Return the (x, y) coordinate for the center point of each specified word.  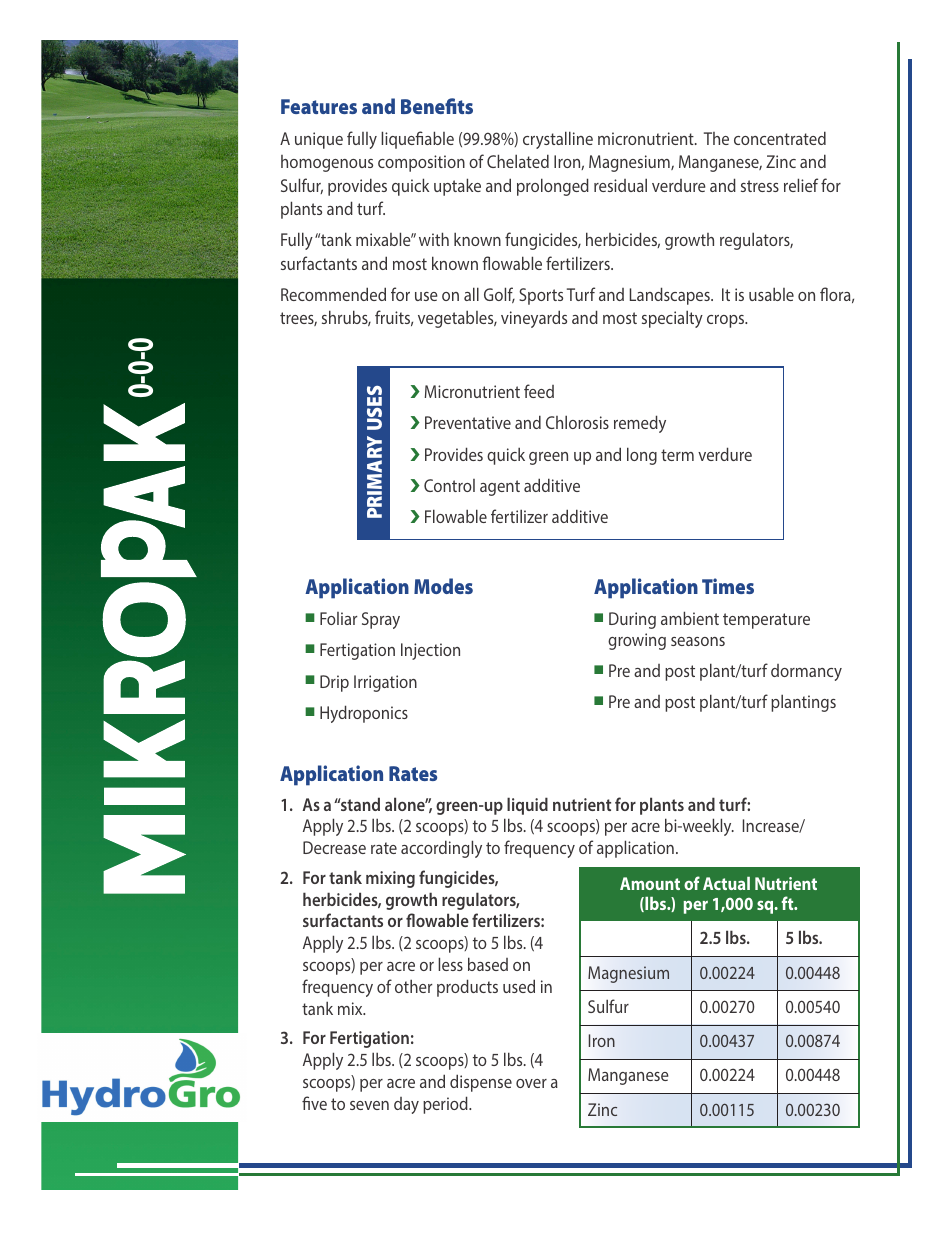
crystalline (558, 140)
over (531, 1083)
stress (760, 186)
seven (369, 1105)
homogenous (327, 163)
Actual (726, 883)
